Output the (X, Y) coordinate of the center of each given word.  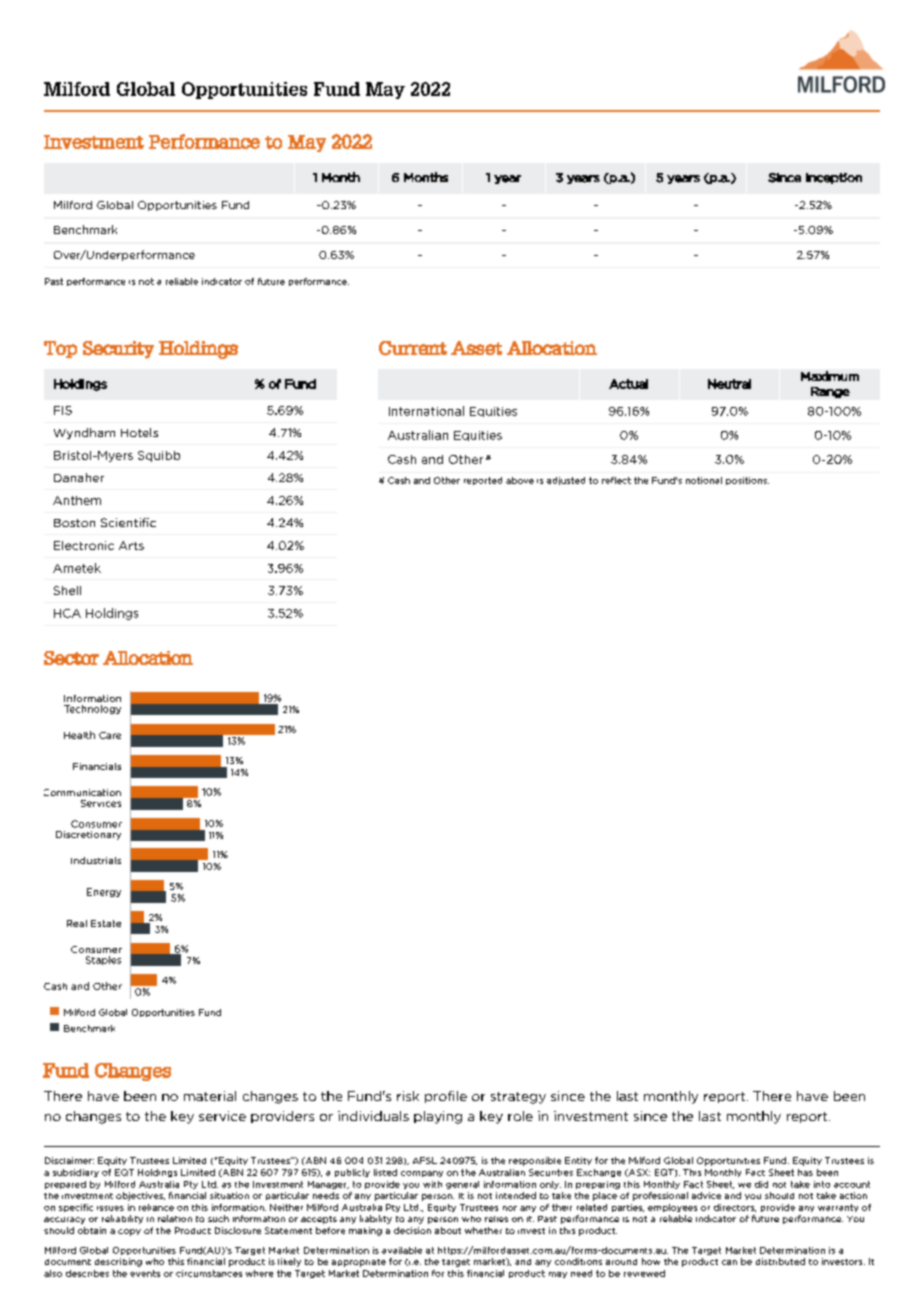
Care (110, 735)
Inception (834, 178)
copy (129, 1232)
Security (118, 350)
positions (747, 481)
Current (413, 348)
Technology (92, 709)
